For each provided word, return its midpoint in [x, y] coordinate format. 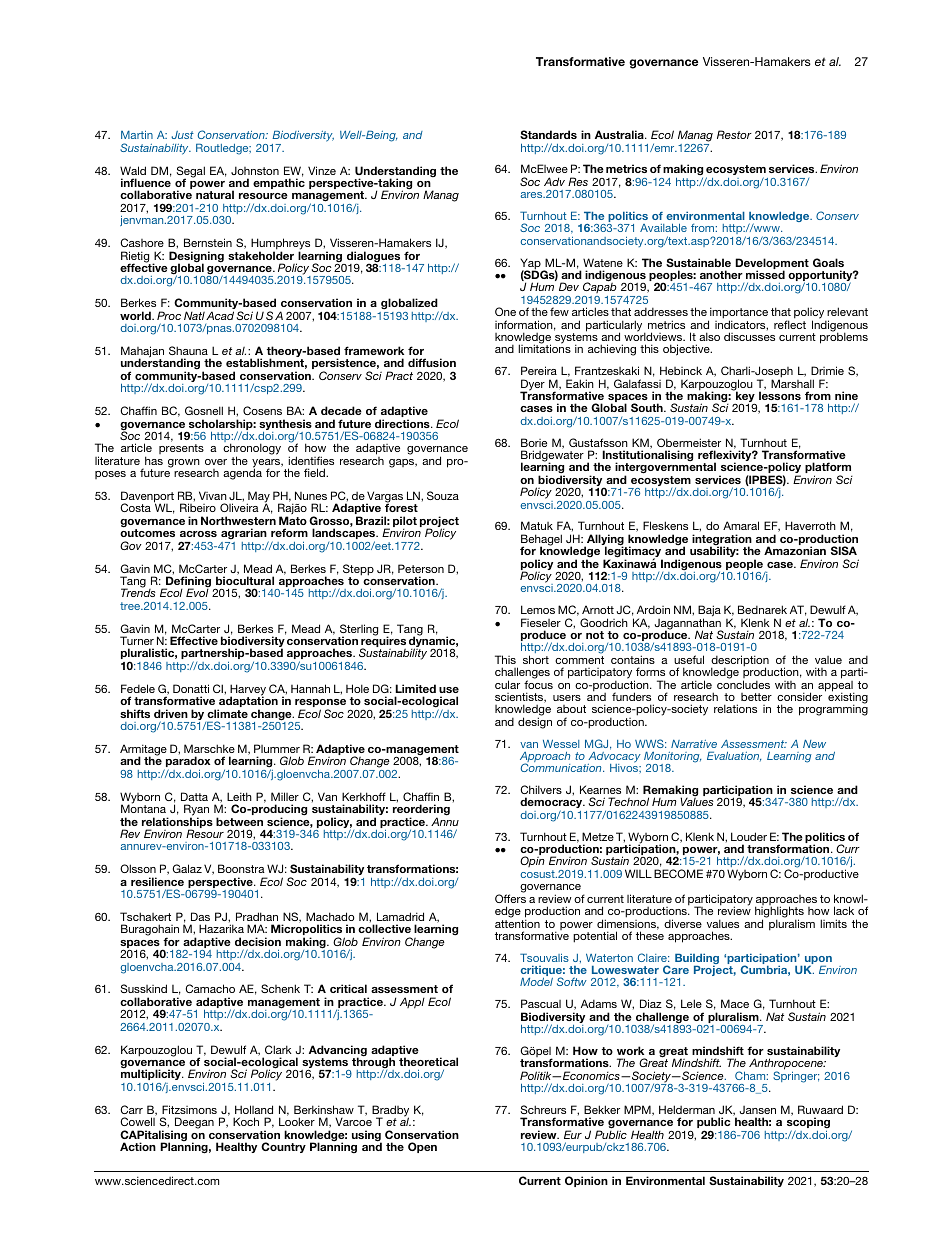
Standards [548, 134]
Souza [443, 495]
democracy [552, 804]
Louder [749, 836]
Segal [191, 173]
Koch [246, 1121]
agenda [242, 473]
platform [828, 469]
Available [663, 227]
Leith [239, 796]
